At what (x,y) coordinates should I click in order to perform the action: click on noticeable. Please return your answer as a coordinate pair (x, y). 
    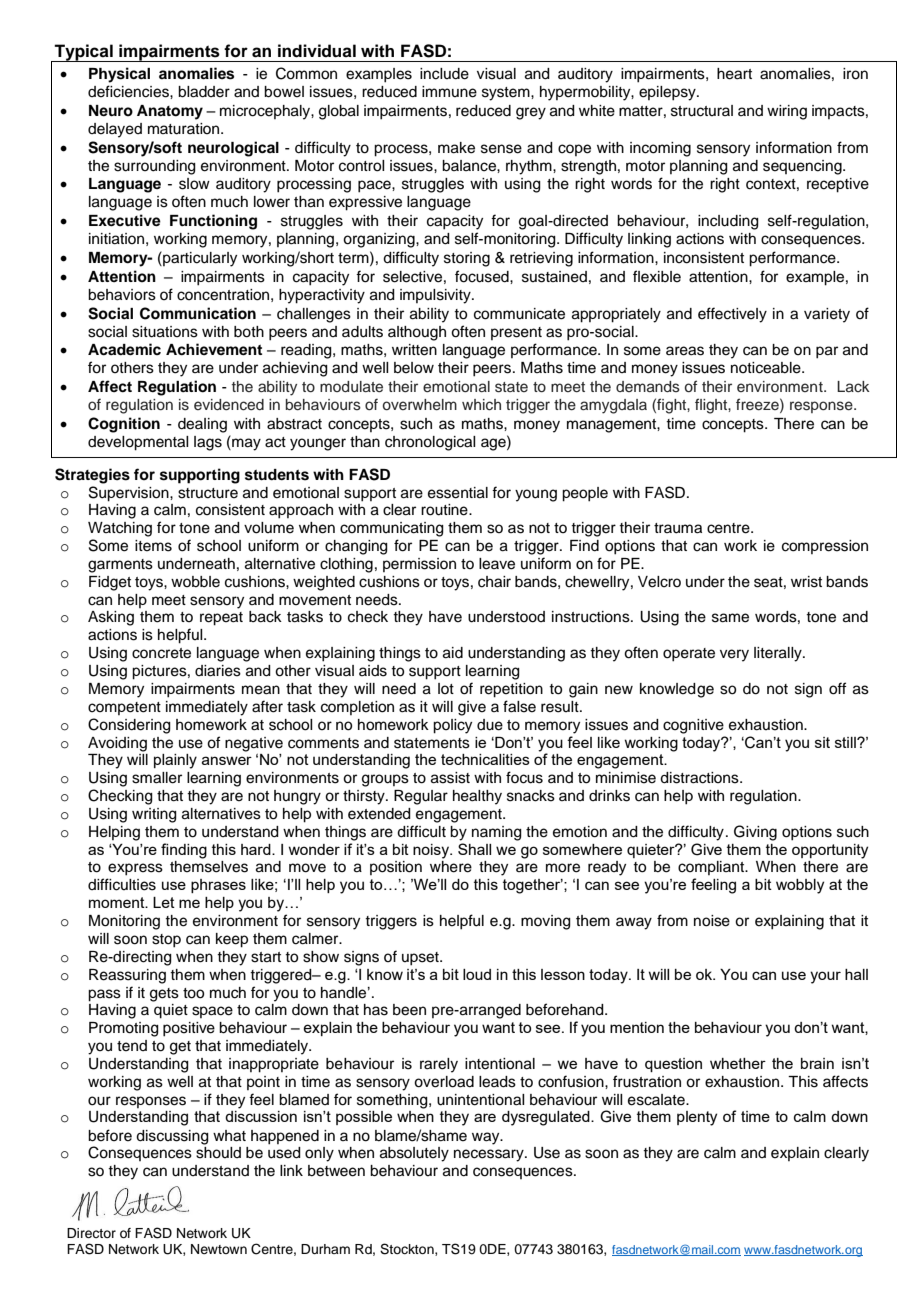
    Looking at the image, I should click on (767, 368).
